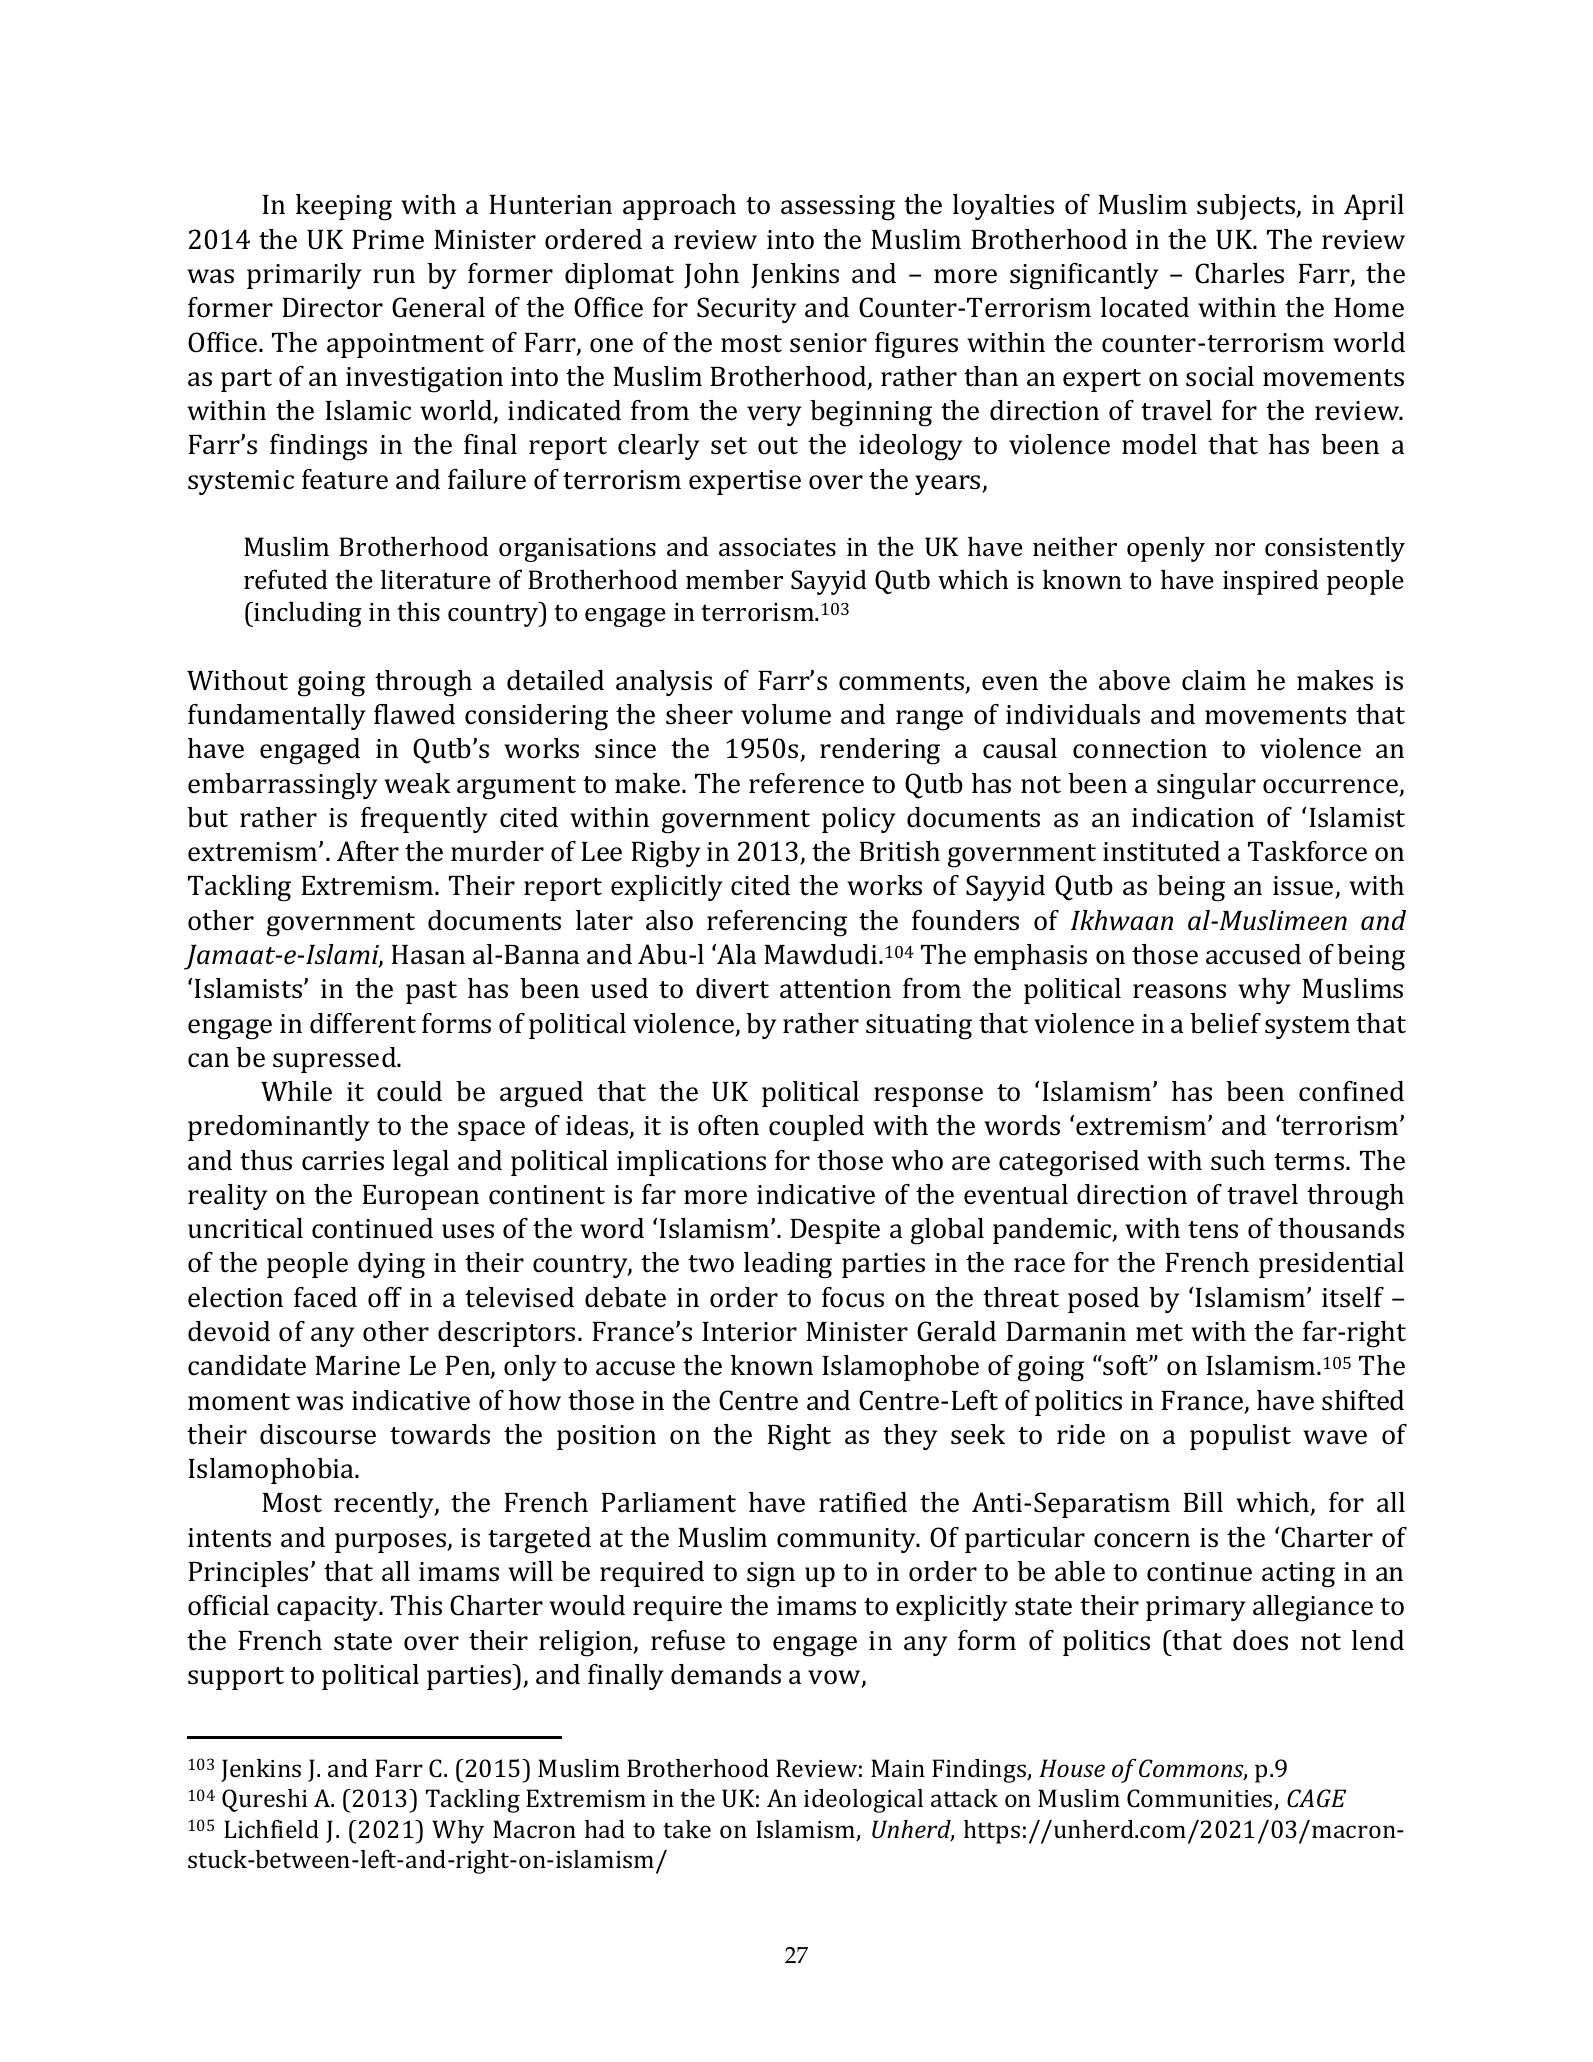 This image has width=1593, height=2062. What do you see at coordinates (236, 1678) in the image?
I see `support` at bounding box center [236, 1678].
